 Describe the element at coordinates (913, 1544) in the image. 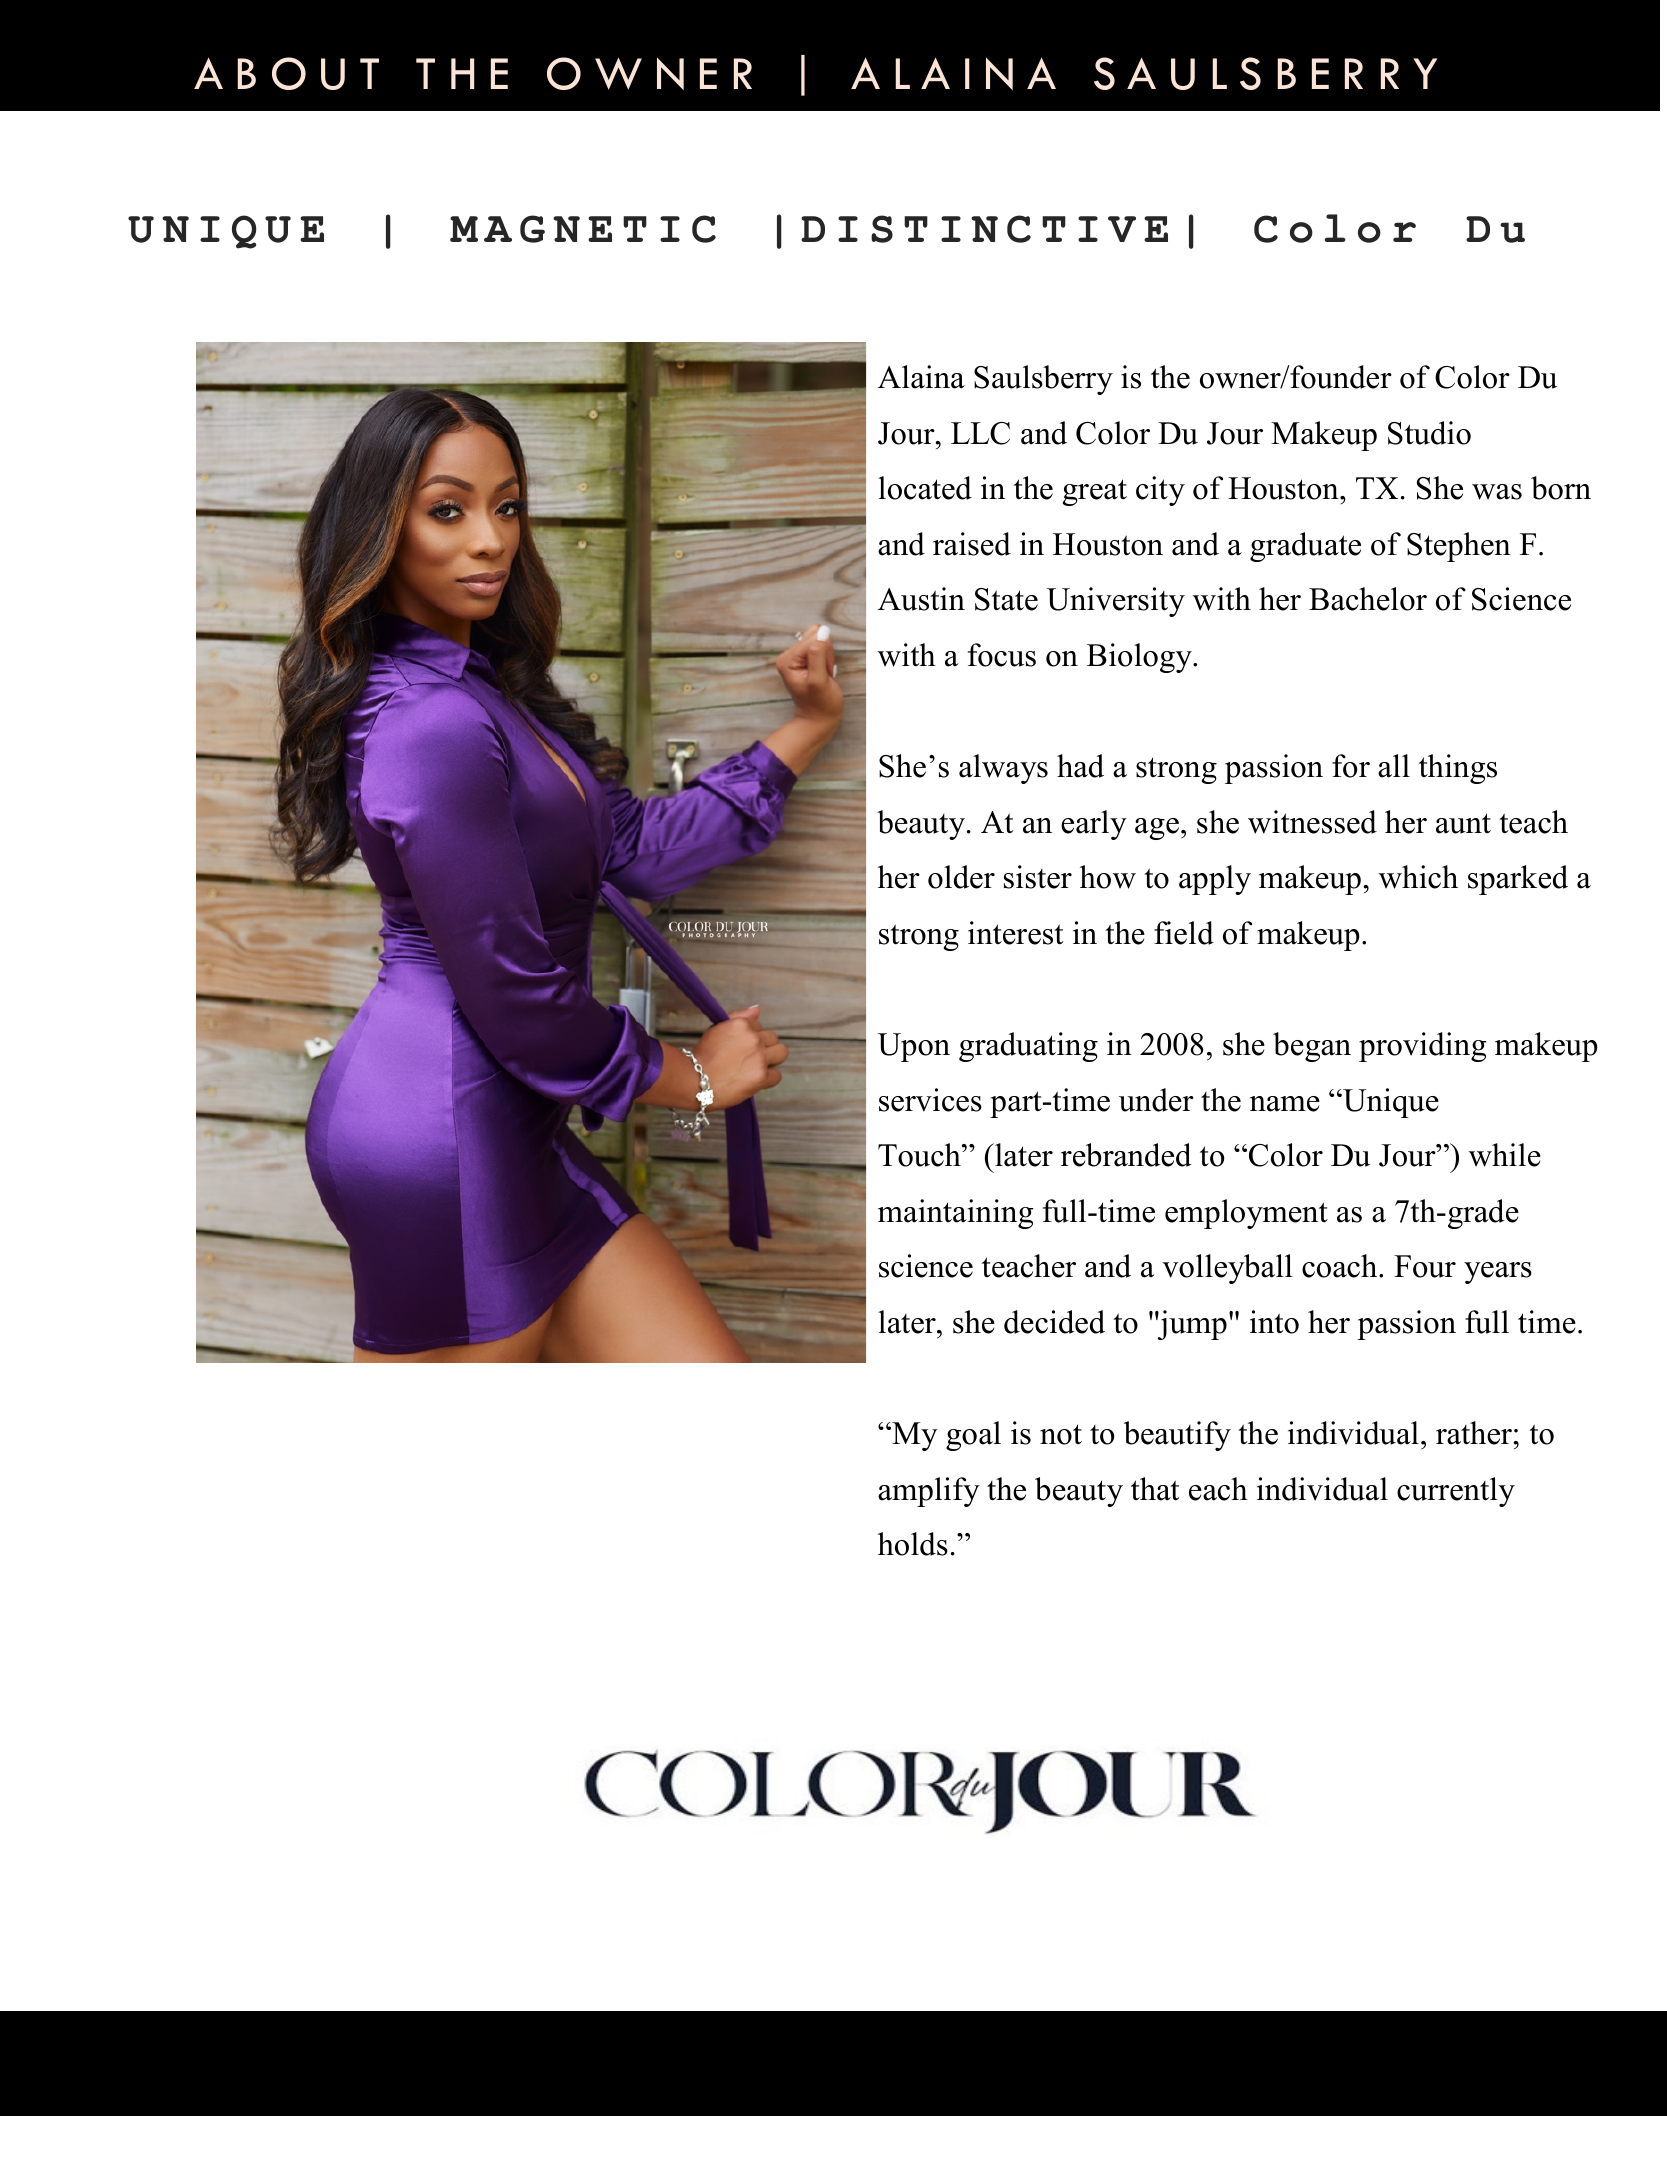

I see `holds` at that location.
